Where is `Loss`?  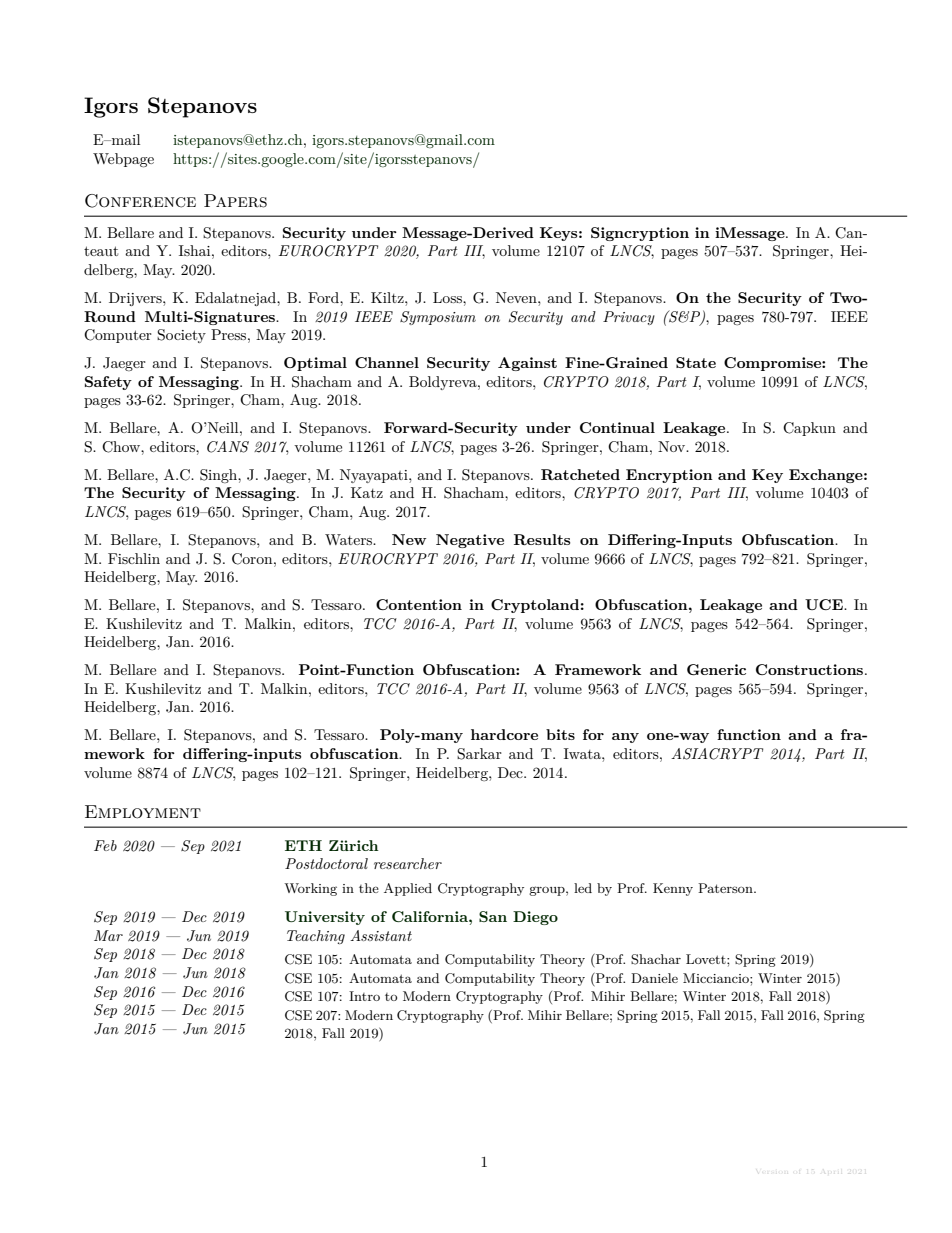 Loss is located at coordinates (448, 297).
